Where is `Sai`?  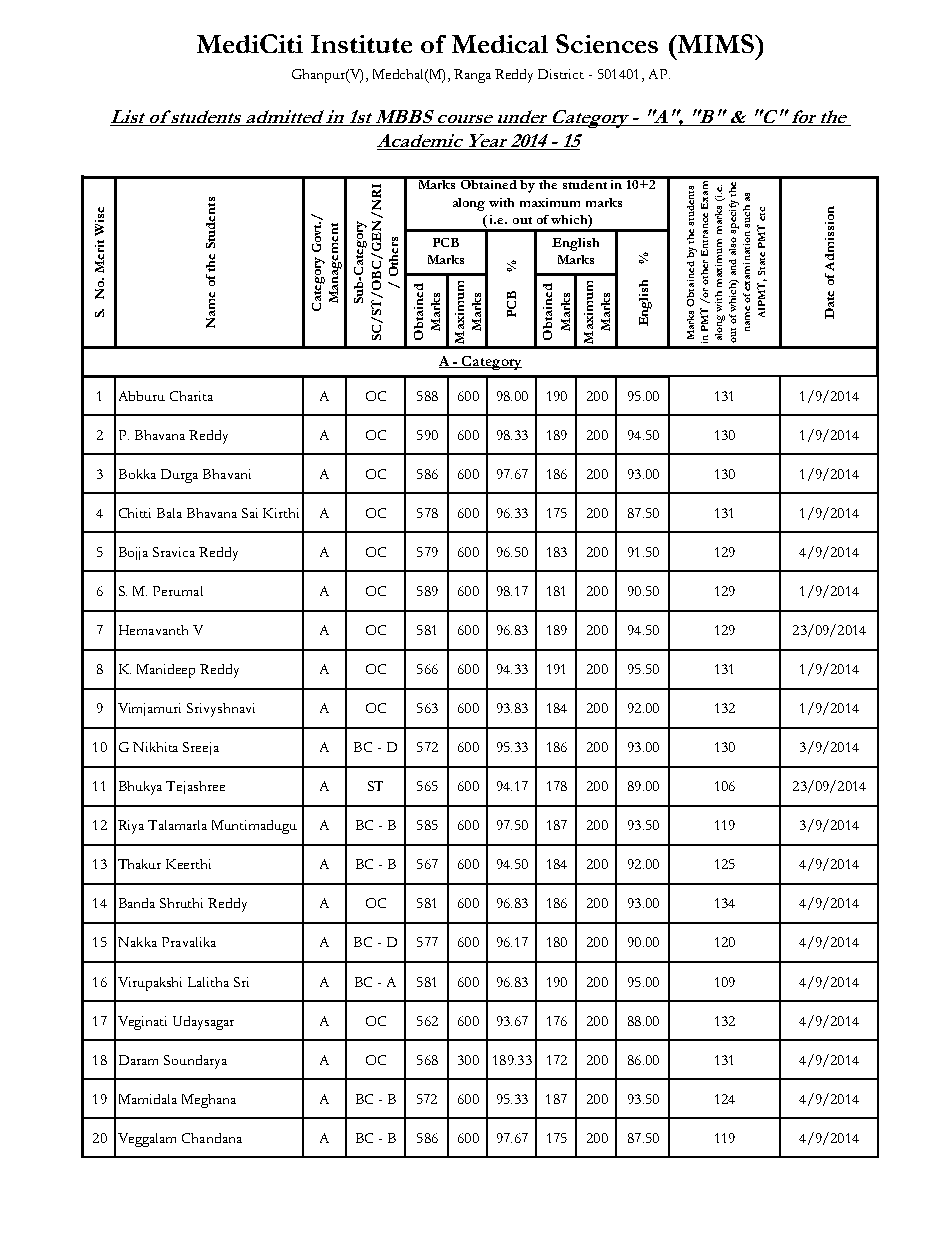
Sai is located at coordinates (250, 513).
